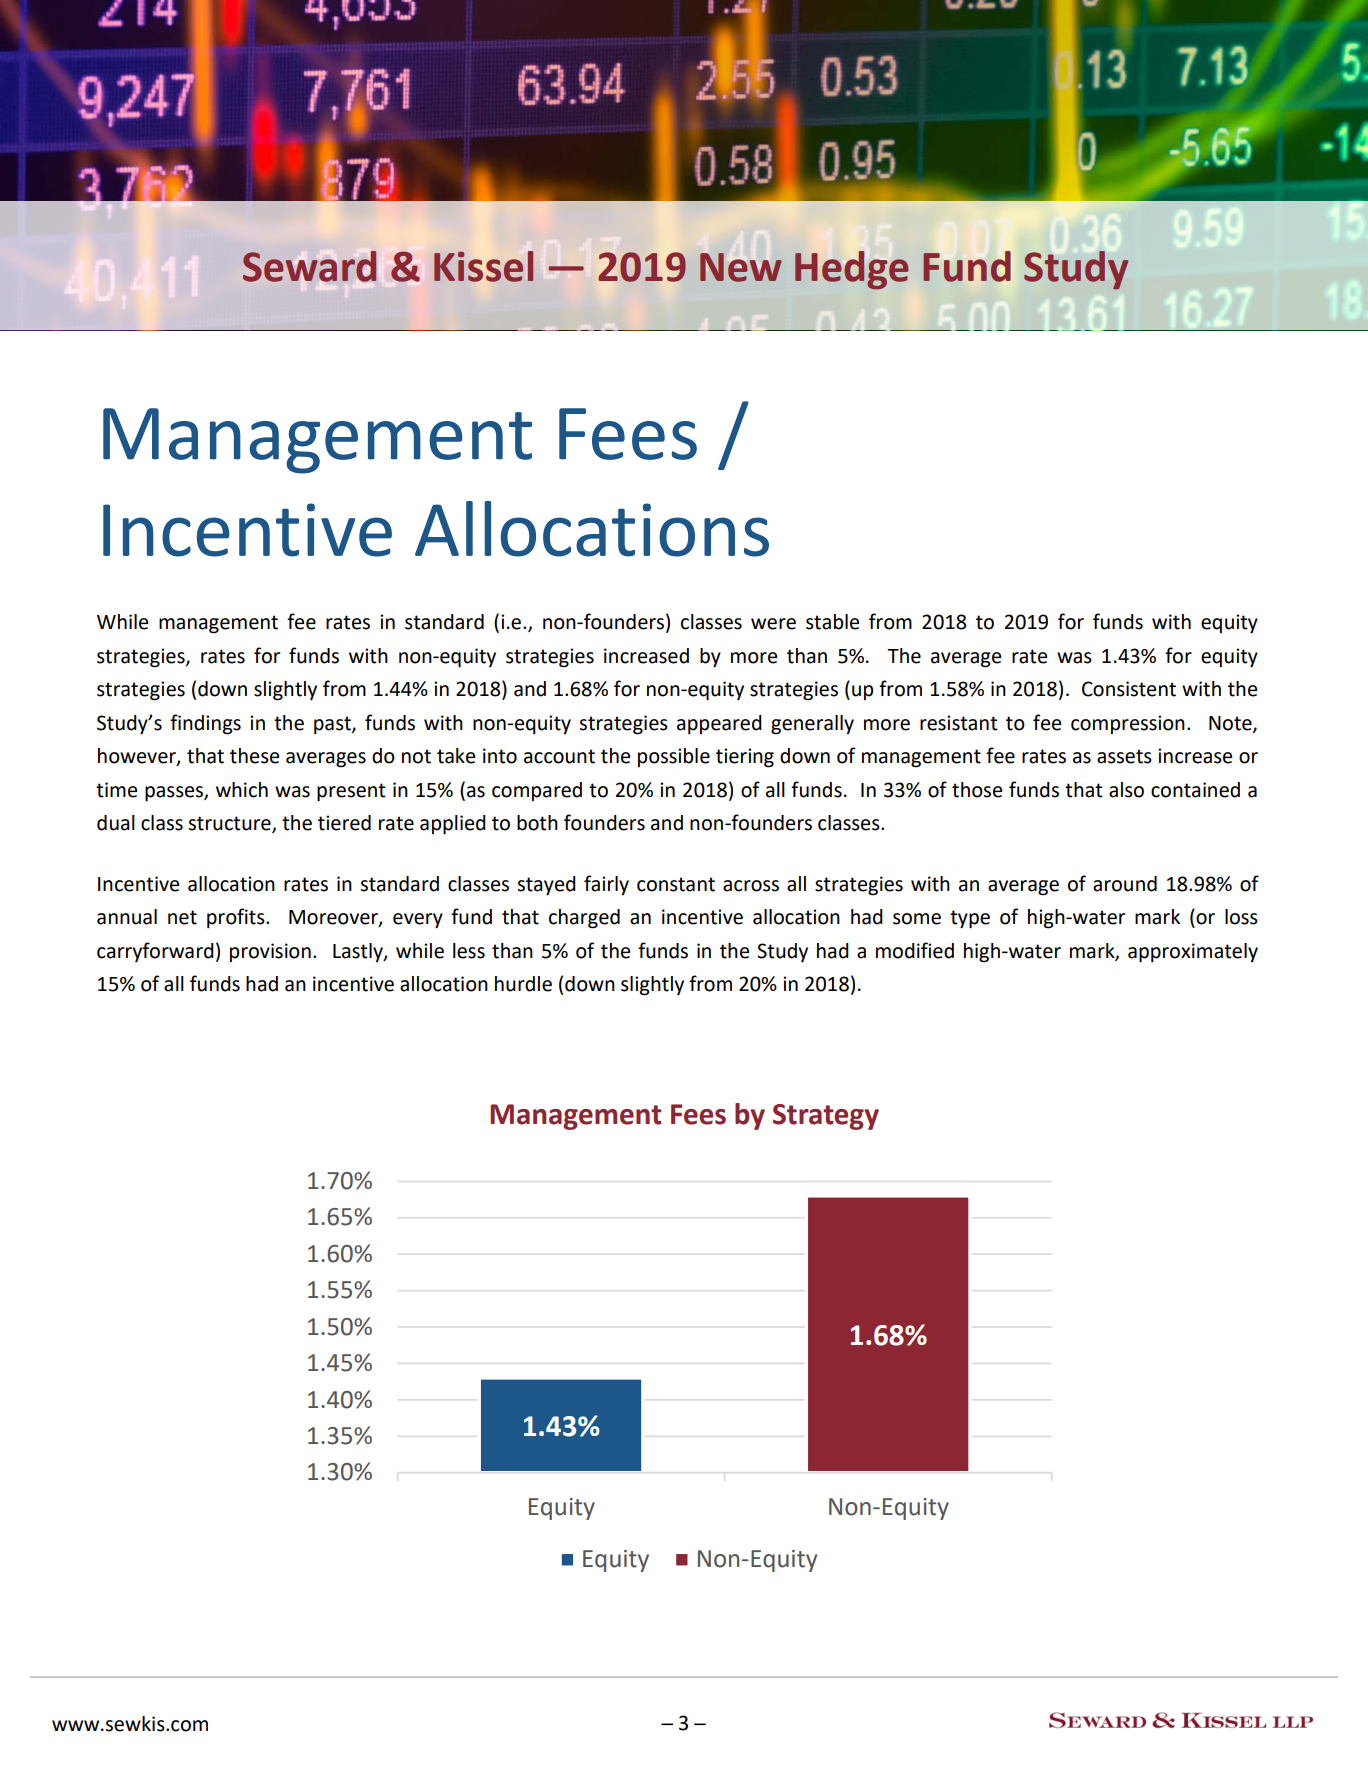  I want to click on Hedge, so click(851, 270).
